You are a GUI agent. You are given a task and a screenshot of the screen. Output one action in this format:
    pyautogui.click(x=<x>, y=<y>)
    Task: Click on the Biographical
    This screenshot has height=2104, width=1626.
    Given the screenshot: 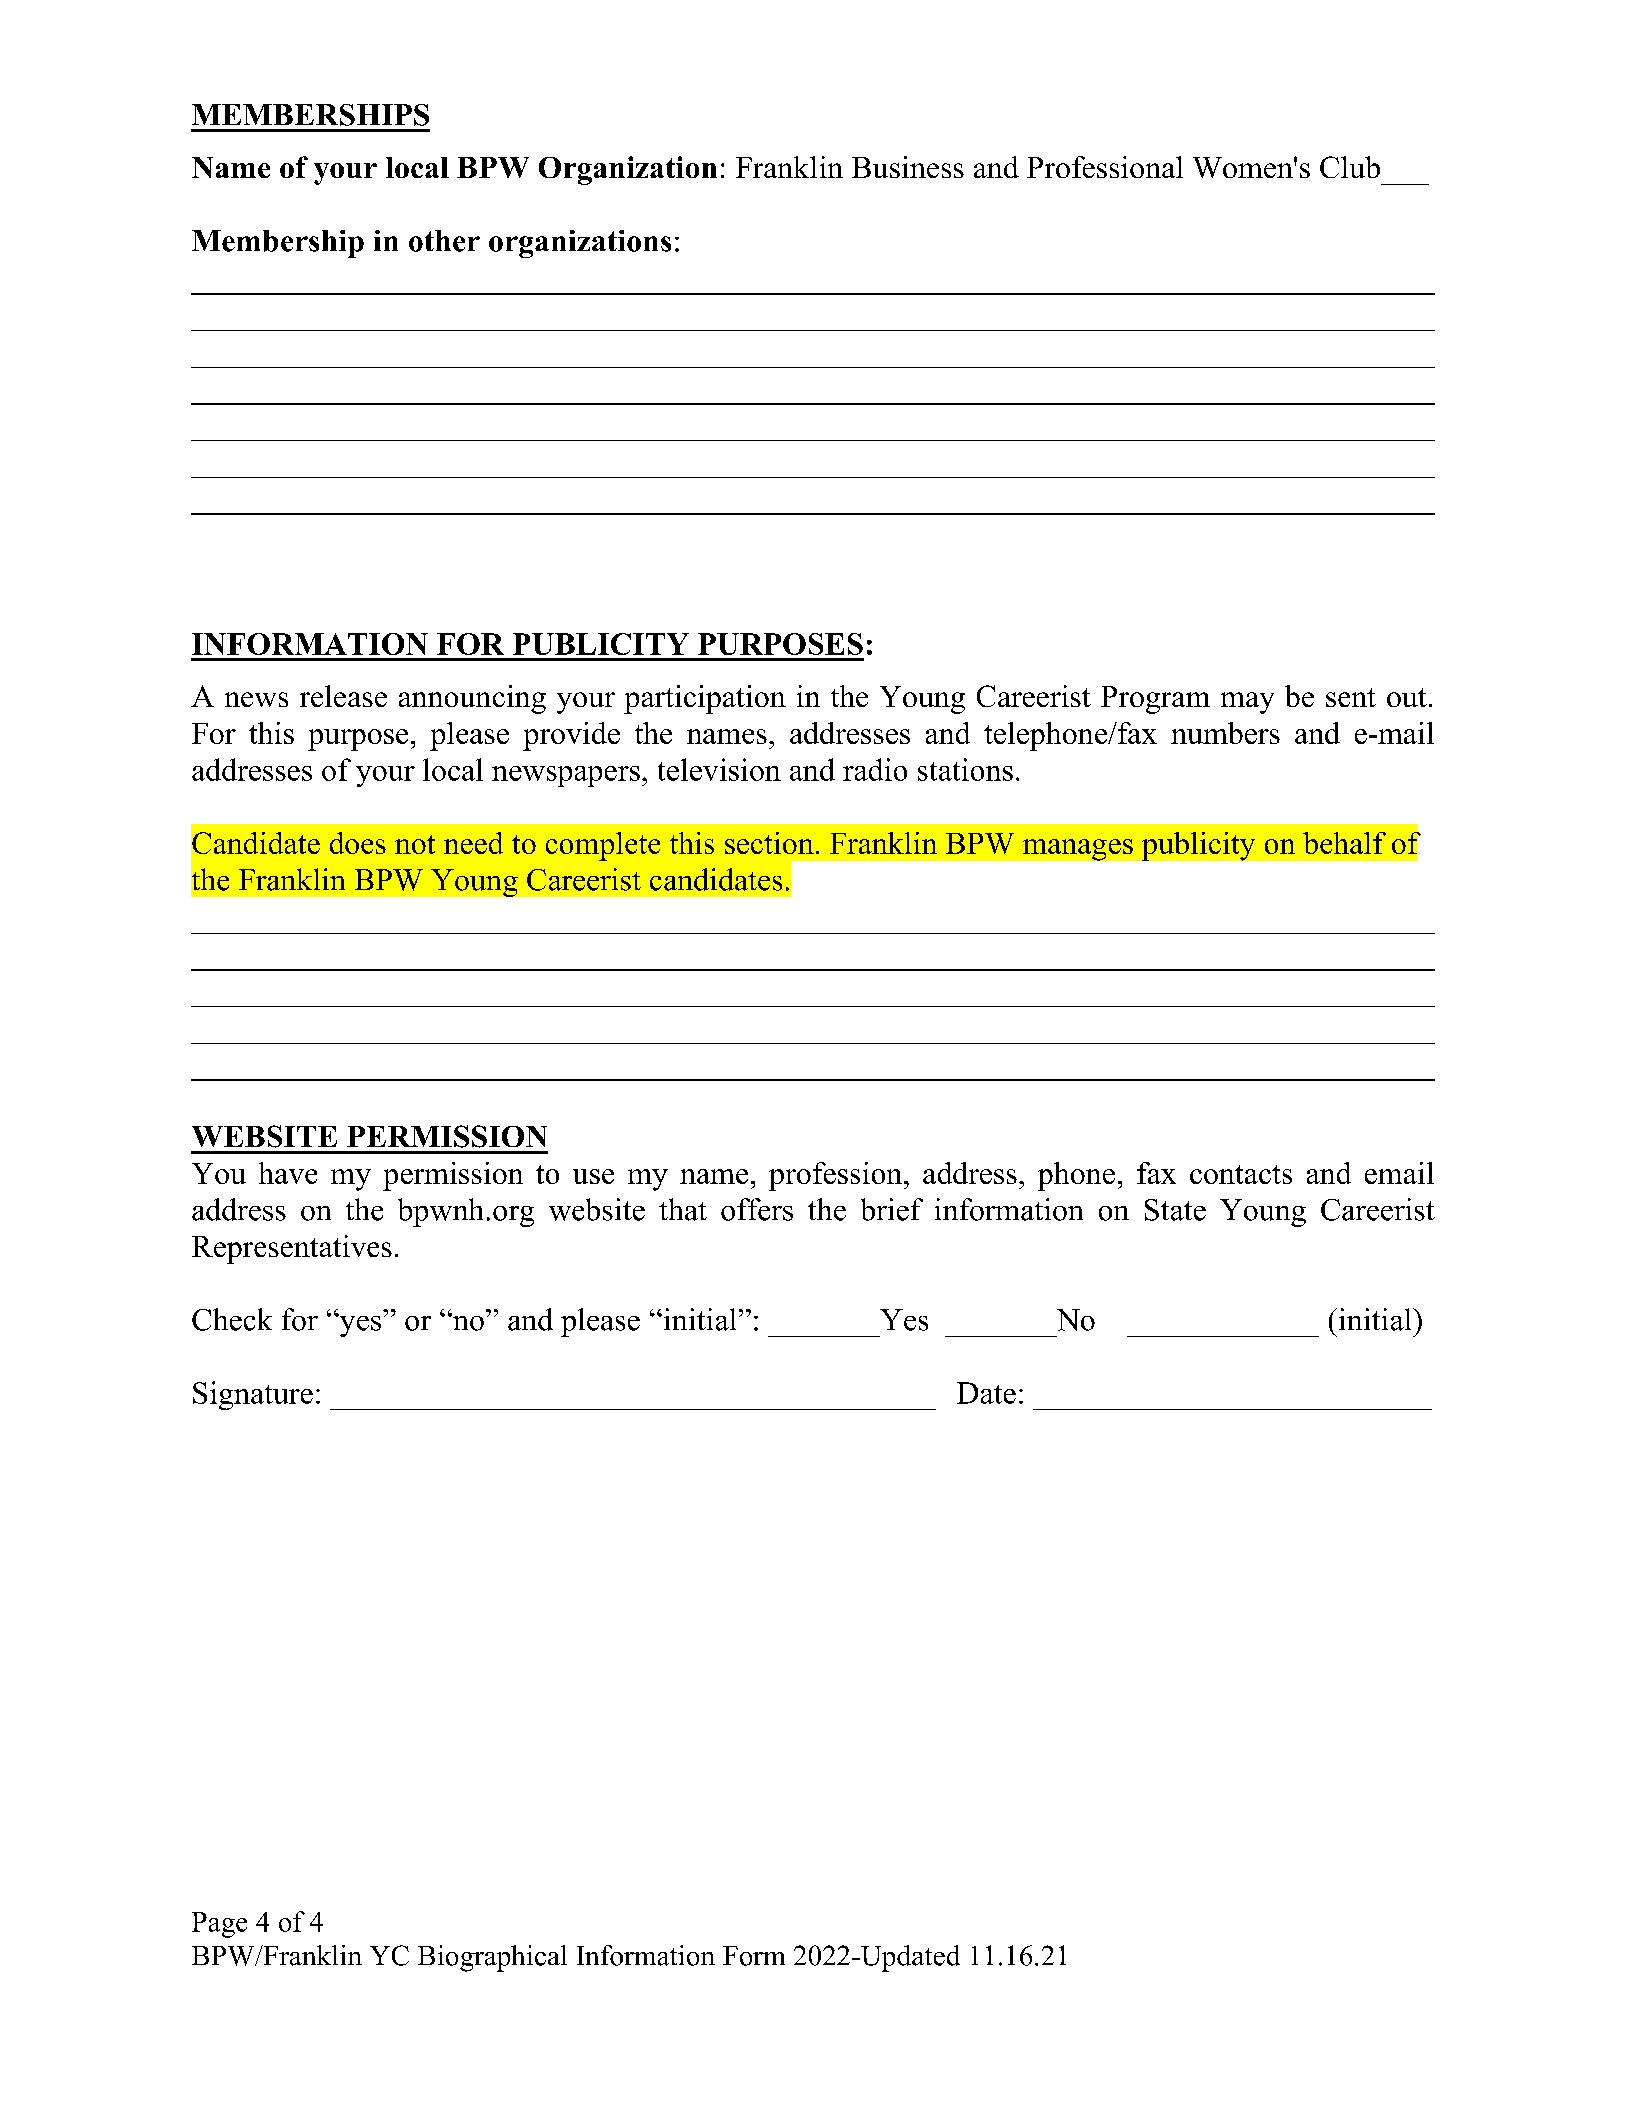 What is the action you would take?
    pyautogui.click(x=492, y=1958)
